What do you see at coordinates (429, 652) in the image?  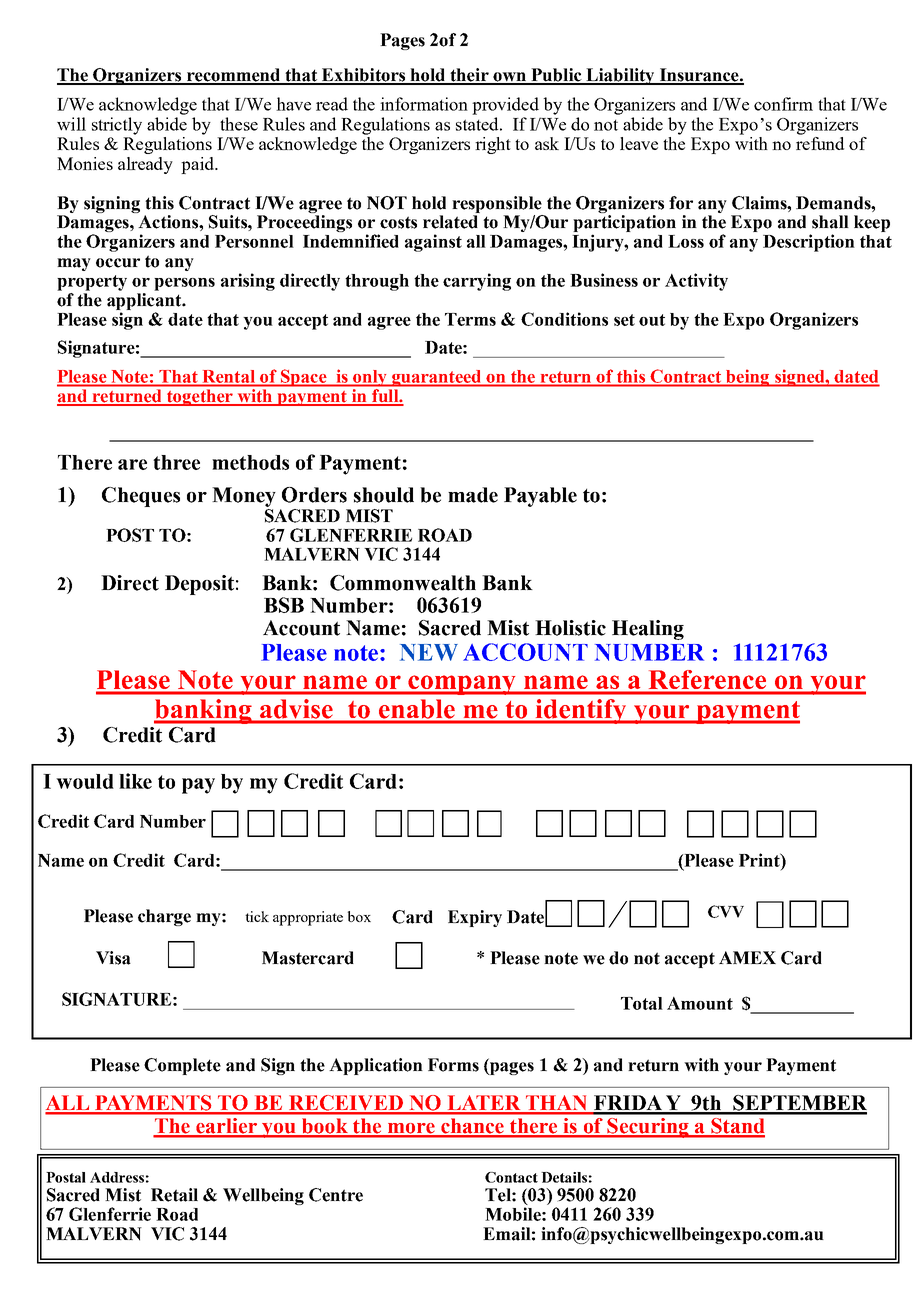 I see `NEW` at bounding box center [429, 652].
